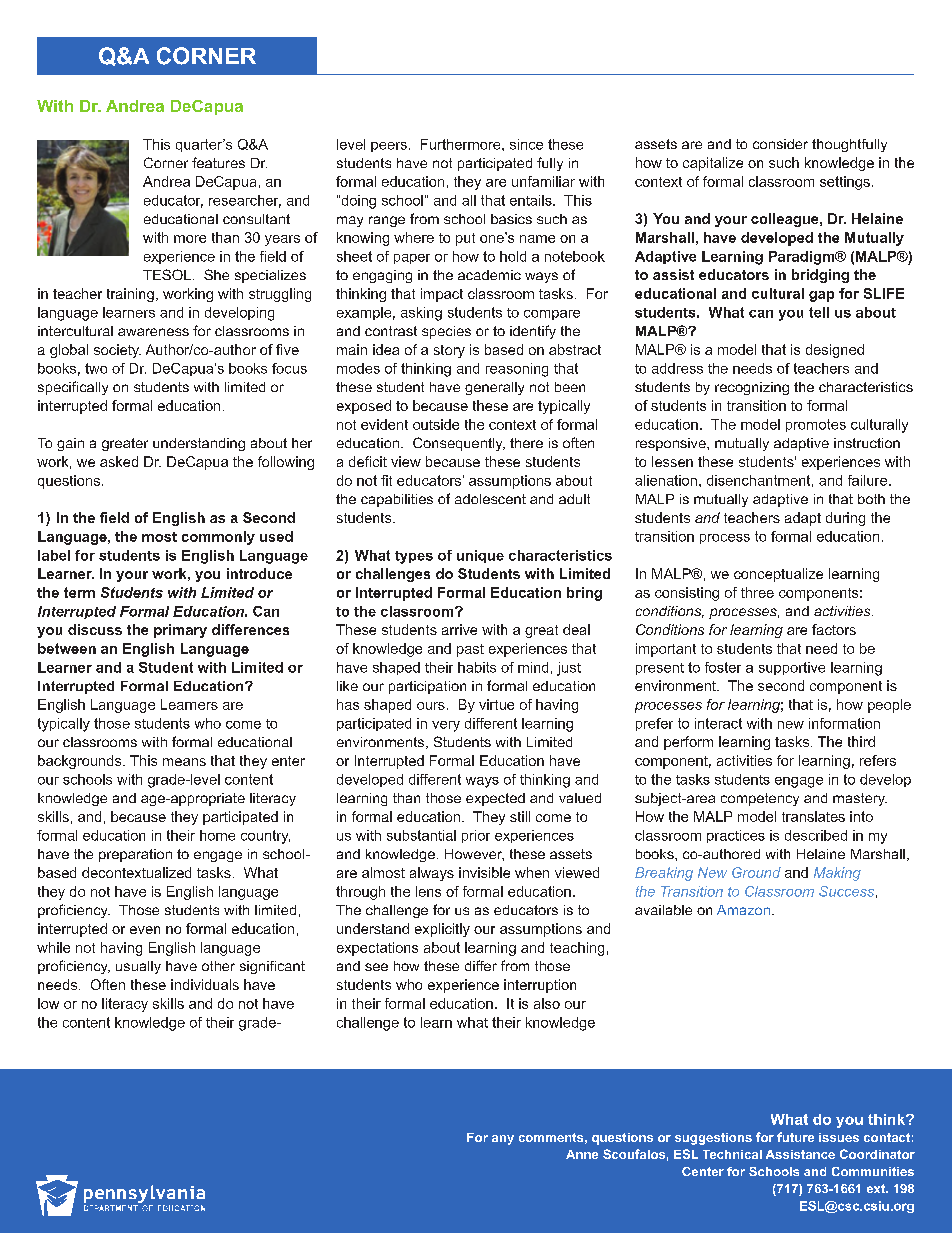 The width and height of the image is (952, 1233). What do you see at coordinates (845, 519) in the image?
I see `during` at bounding box center [845, 519].
